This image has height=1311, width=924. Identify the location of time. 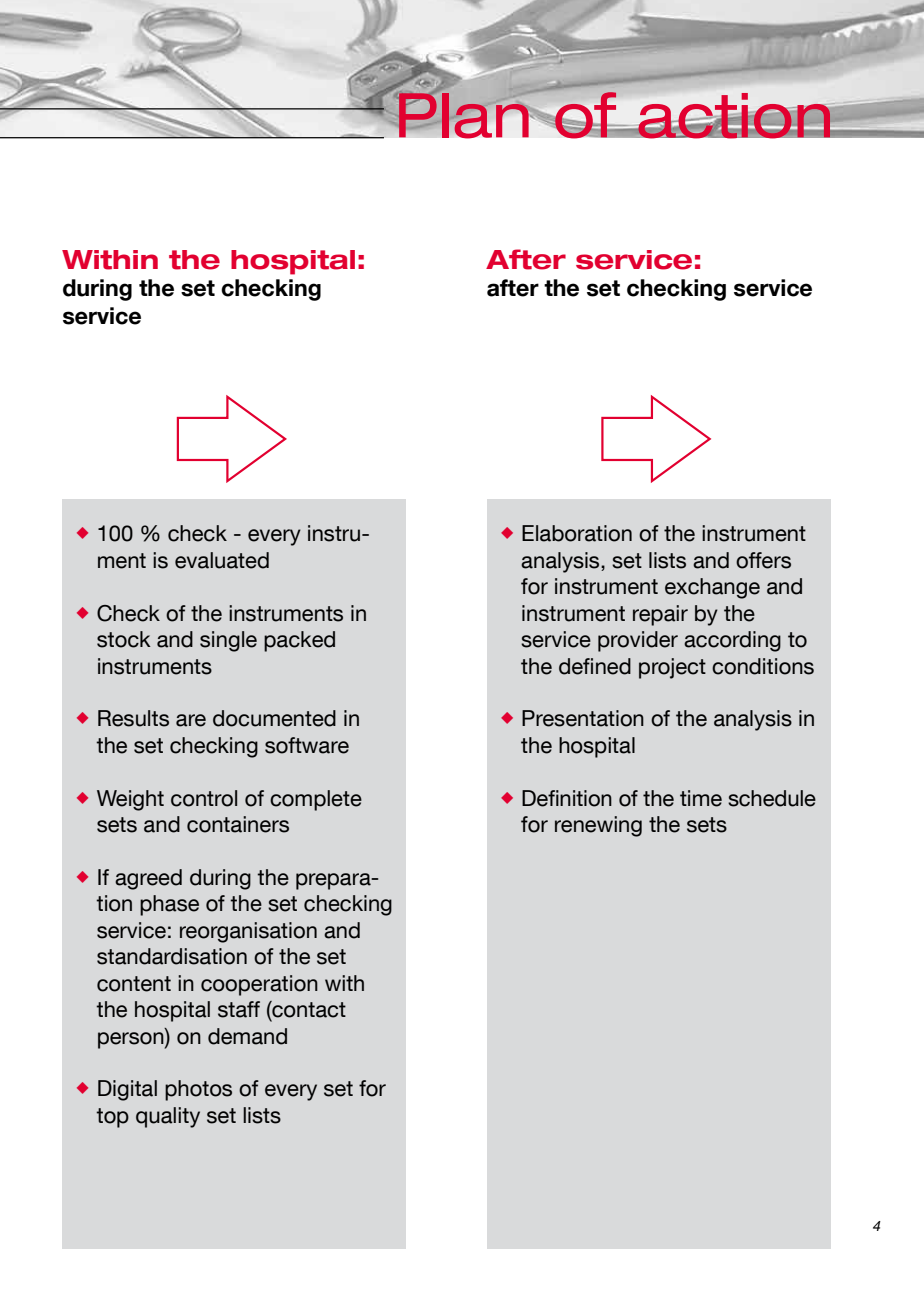
(701, 798).
